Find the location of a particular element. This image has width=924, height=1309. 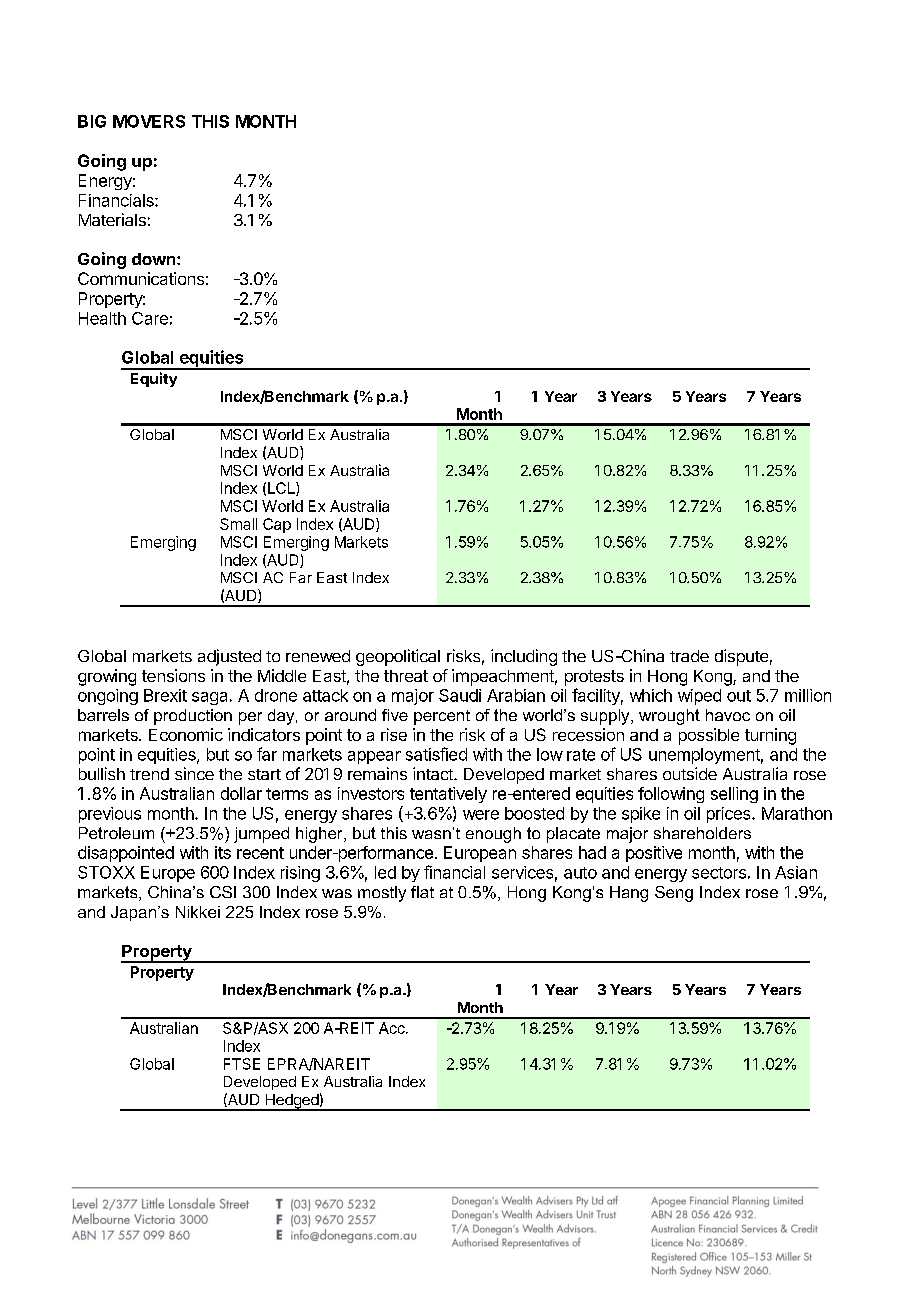

down is located at coordinates (153, 259).
